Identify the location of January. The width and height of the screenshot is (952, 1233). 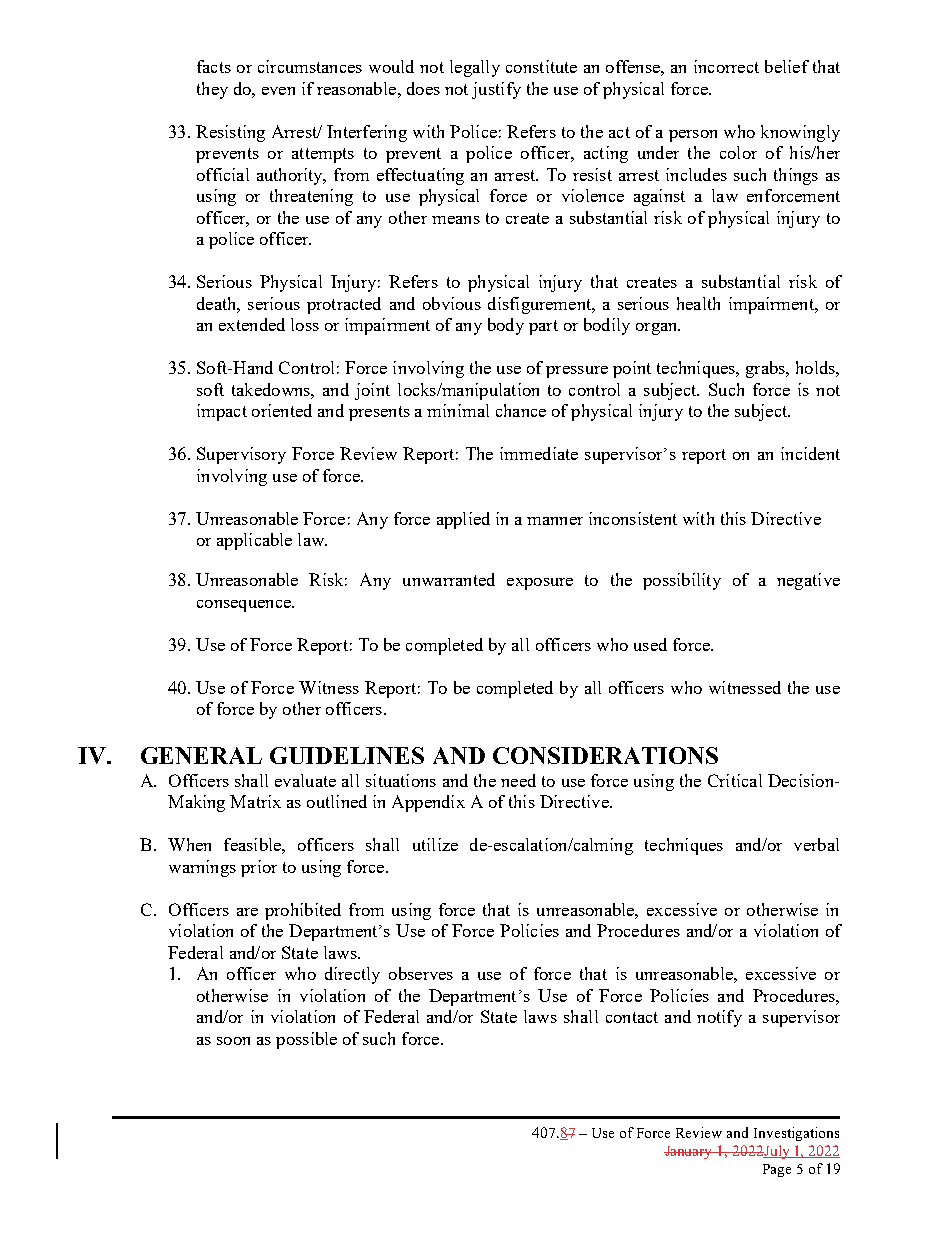
(689, 1152).
